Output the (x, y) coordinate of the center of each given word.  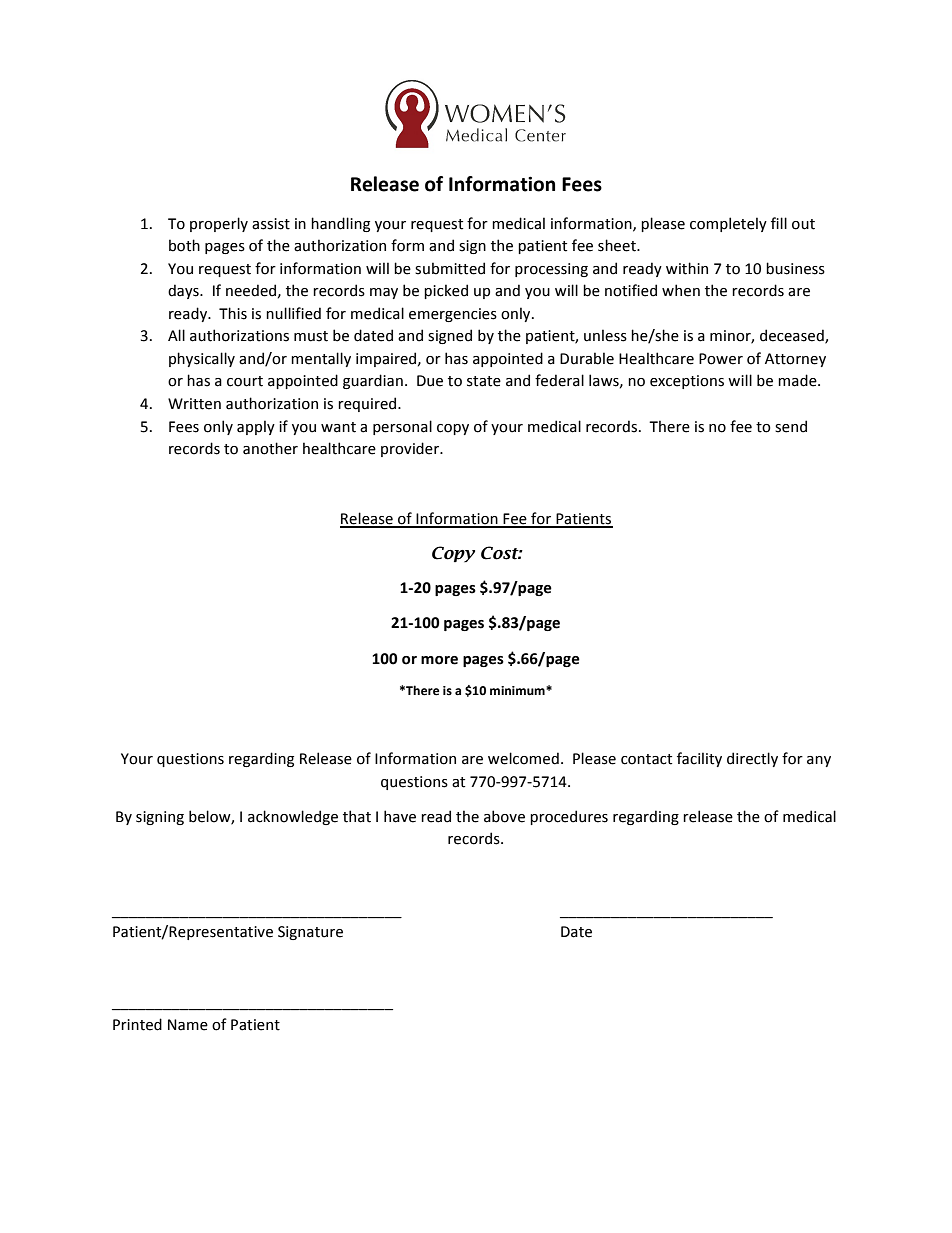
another (270, 448)
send (791, 426)
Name (188, 1025)
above (504, 816)
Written (194, 404)
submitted (450, 268)
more (439, 660)
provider (411, 449)
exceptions (687, 382)
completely (728, 224)
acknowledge (293, 817)
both (184, 245)
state (484, 381)
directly (752, 759)
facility (699, 759)
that (357, 816)
